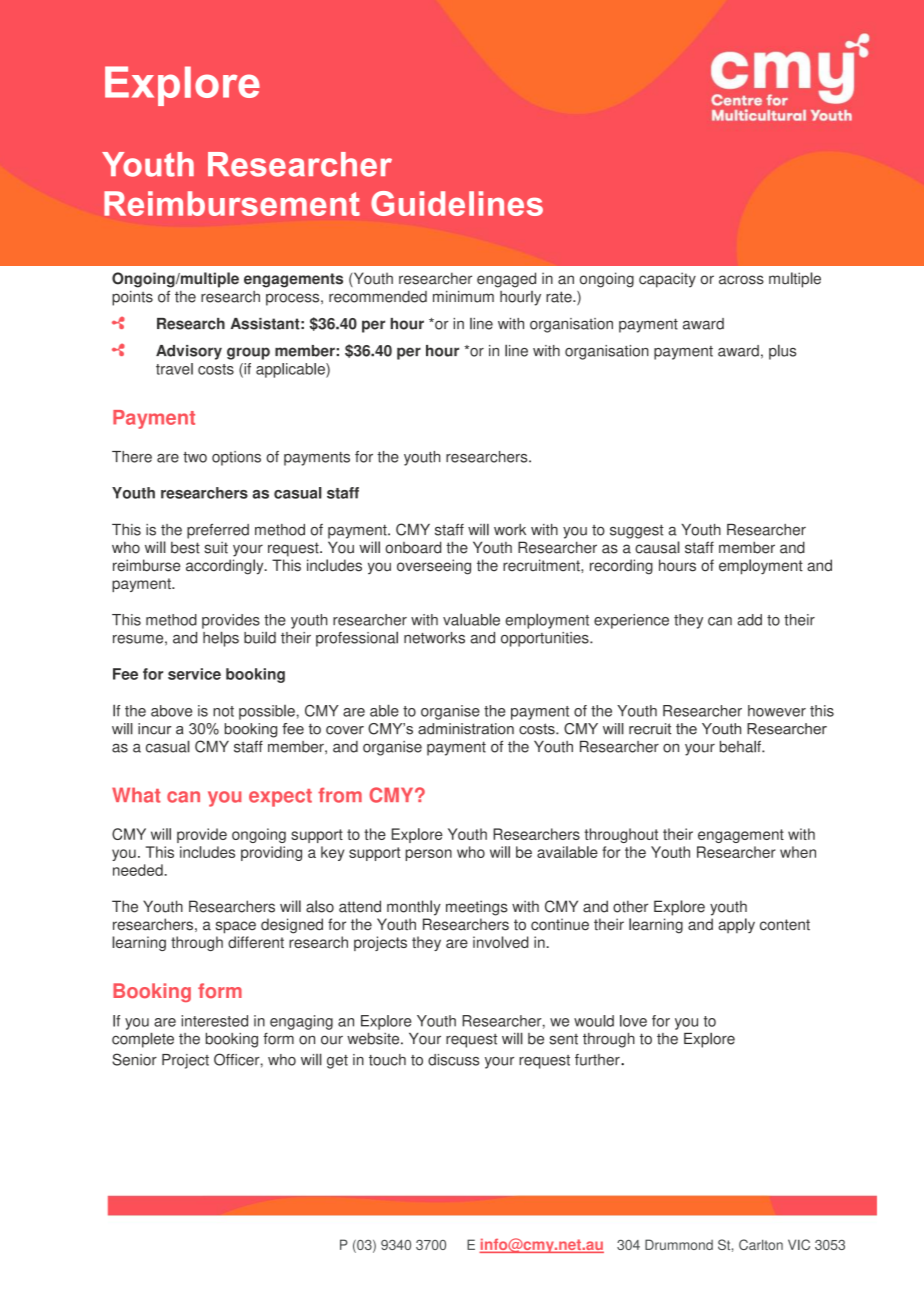 The image size is (924, 1309). Describe the element at coordinates (477, 908) in the screenshot. I see `meetings` at that location.
